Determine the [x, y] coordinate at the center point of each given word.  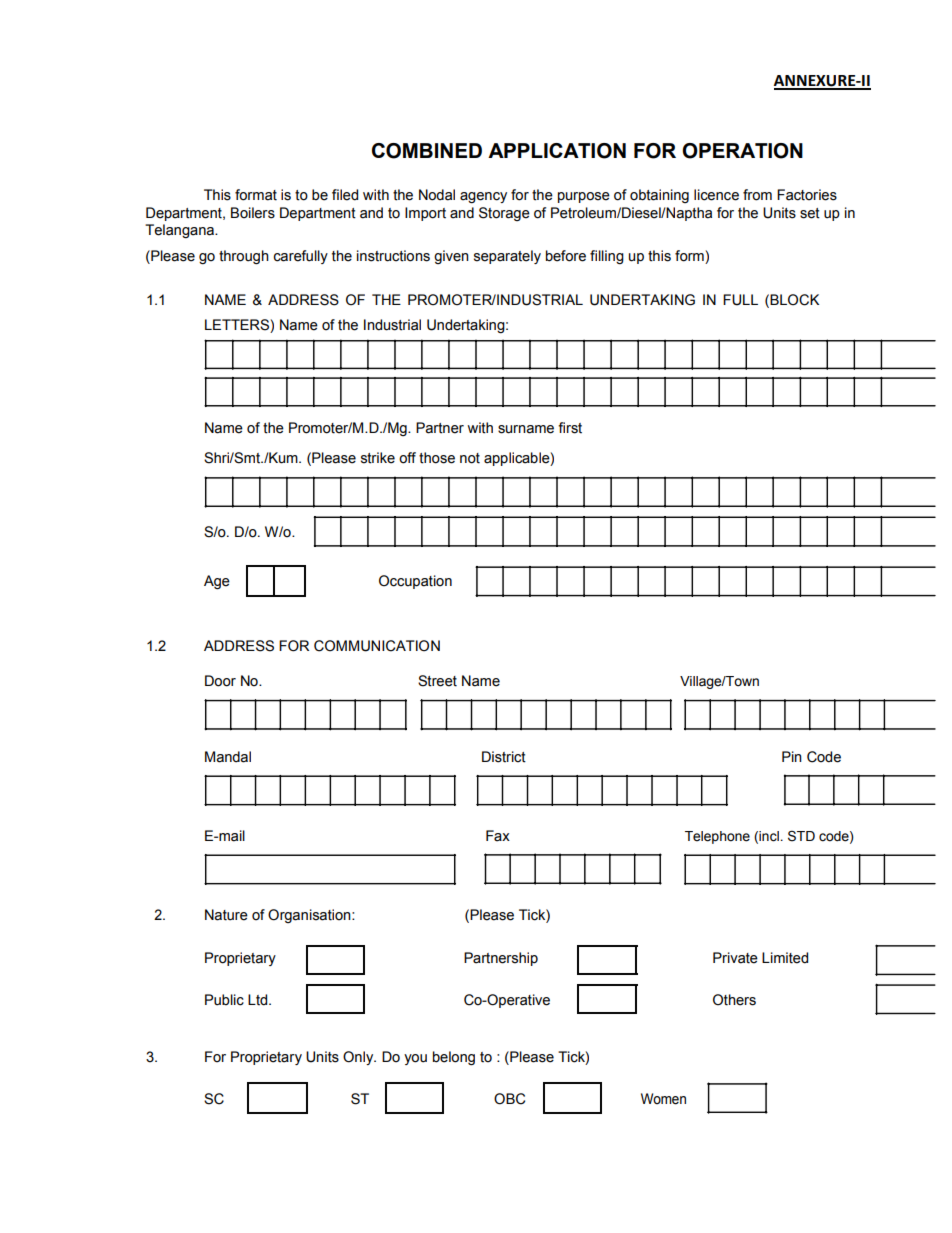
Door [220, 681]
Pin [792, 756]
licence [716, 195]
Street [437, 681]
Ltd [259, 1000]
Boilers [253, 213]
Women [663, 1099]
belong [454, 1058]
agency [483, 197]
